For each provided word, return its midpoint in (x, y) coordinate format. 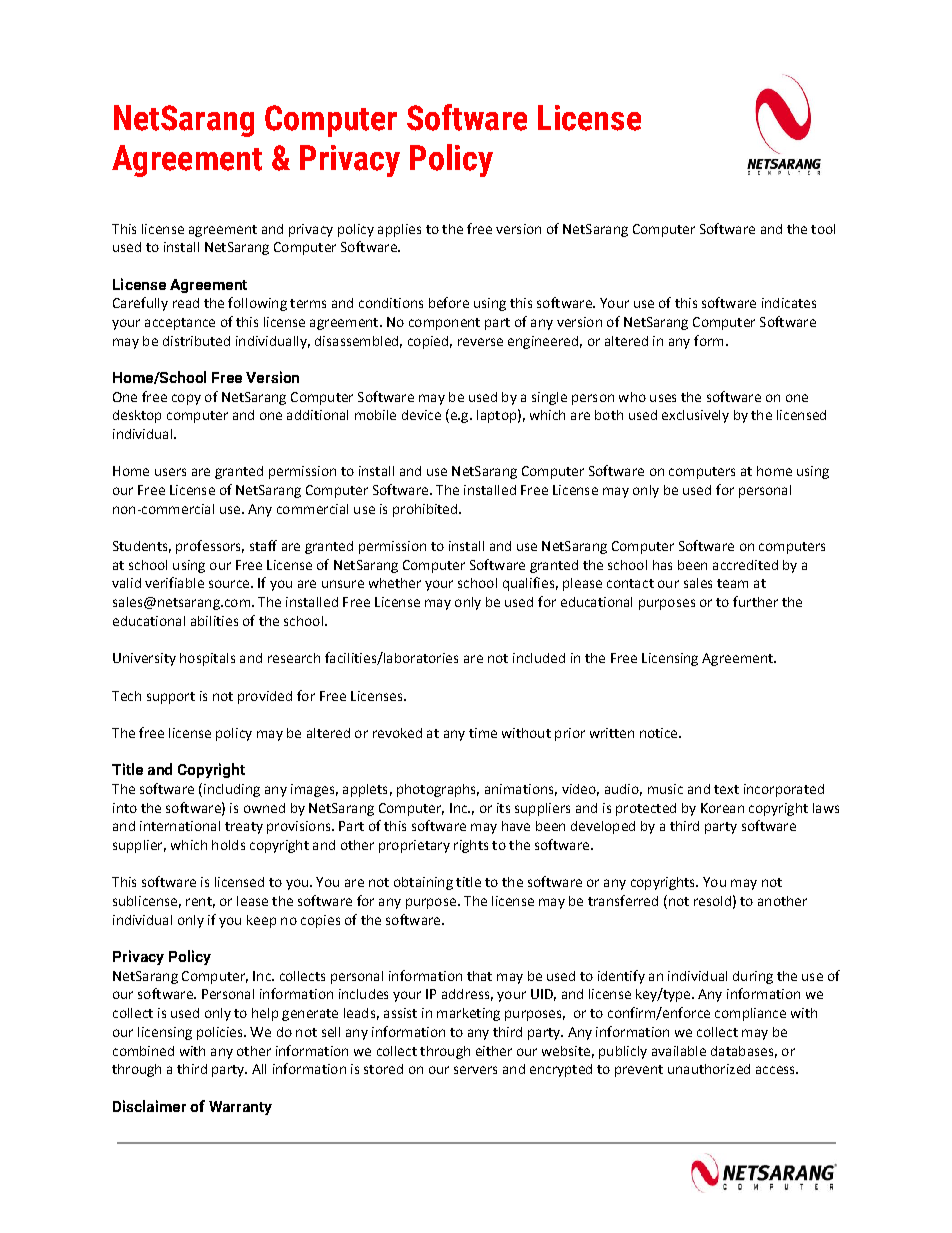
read (186, 303)
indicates (789, 303)
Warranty (240, 1108)
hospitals (207, 659)
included (539, 658)
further (755, 601)
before (449, 302)
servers (475, 1070)
